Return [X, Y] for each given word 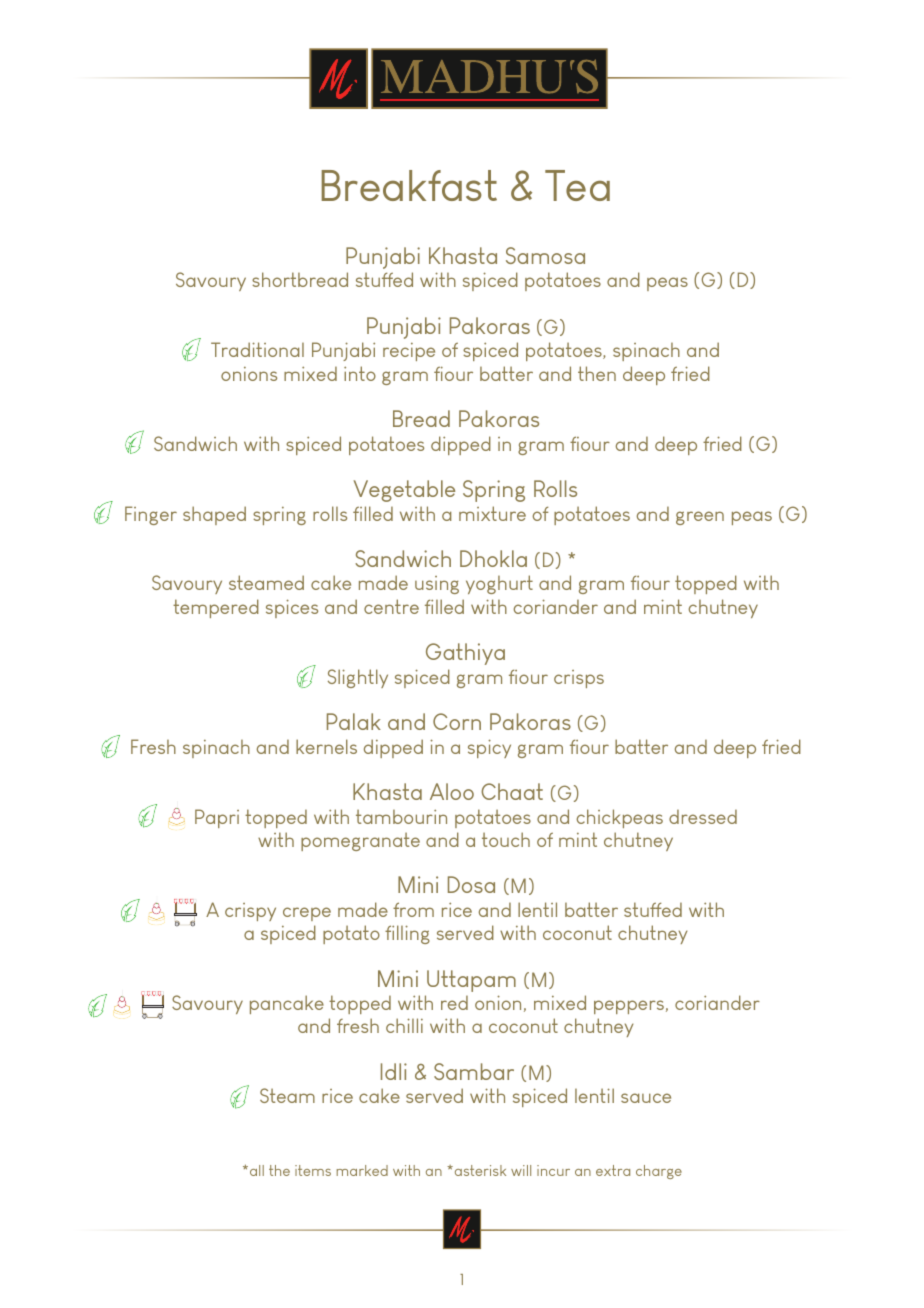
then [597, 373]
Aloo [452, 791]
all [257, 1170]
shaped [214, 515]
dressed [703, 816]
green [700, 518]
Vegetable [404, 491]
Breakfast [409, 185]
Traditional [257, 349]
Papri [217, 818]
